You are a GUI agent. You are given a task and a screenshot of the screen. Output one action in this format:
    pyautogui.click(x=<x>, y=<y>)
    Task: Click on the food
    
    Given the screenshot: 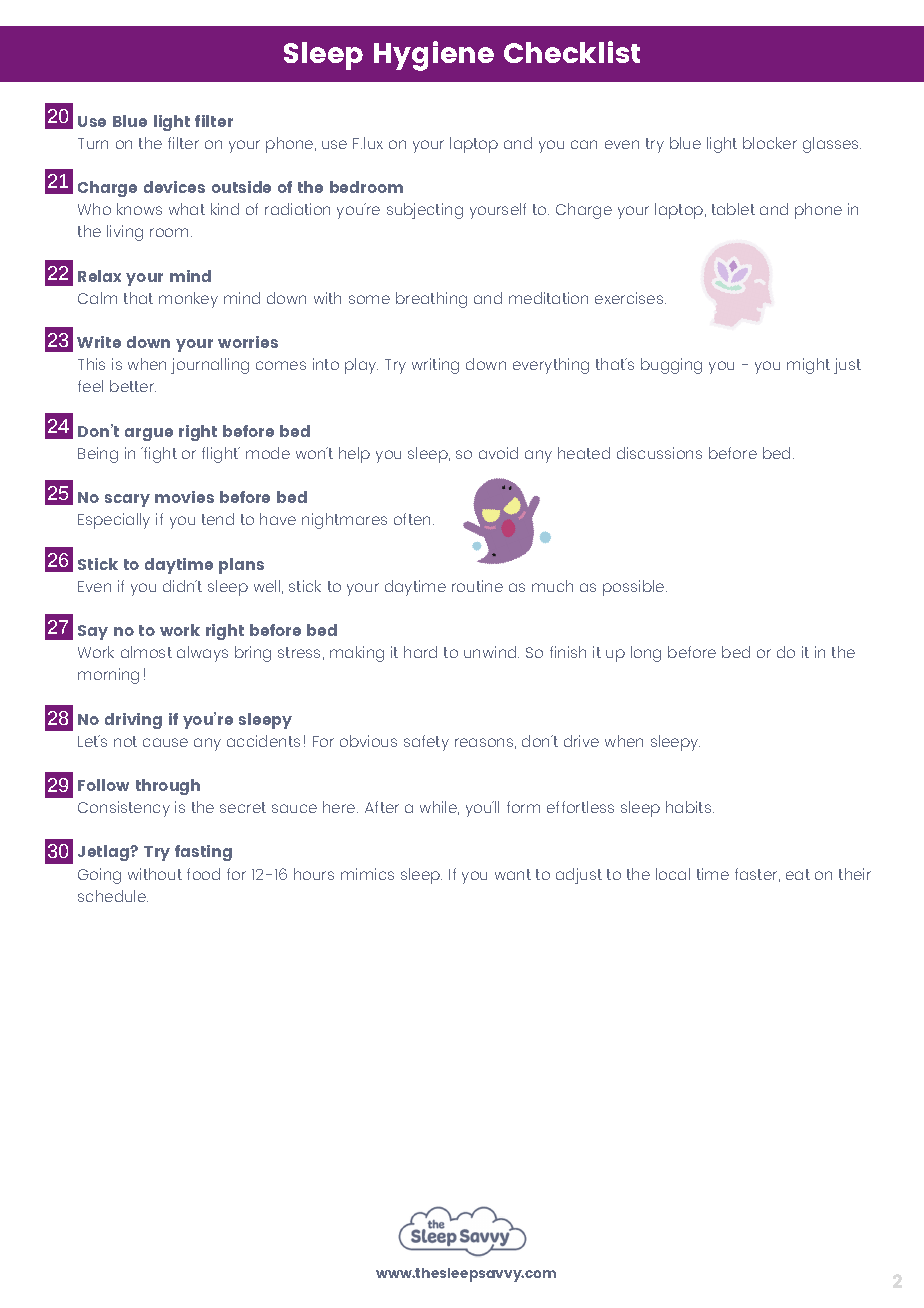 What is the action you would take?
    pyautogui.click(x=203, y=874)
